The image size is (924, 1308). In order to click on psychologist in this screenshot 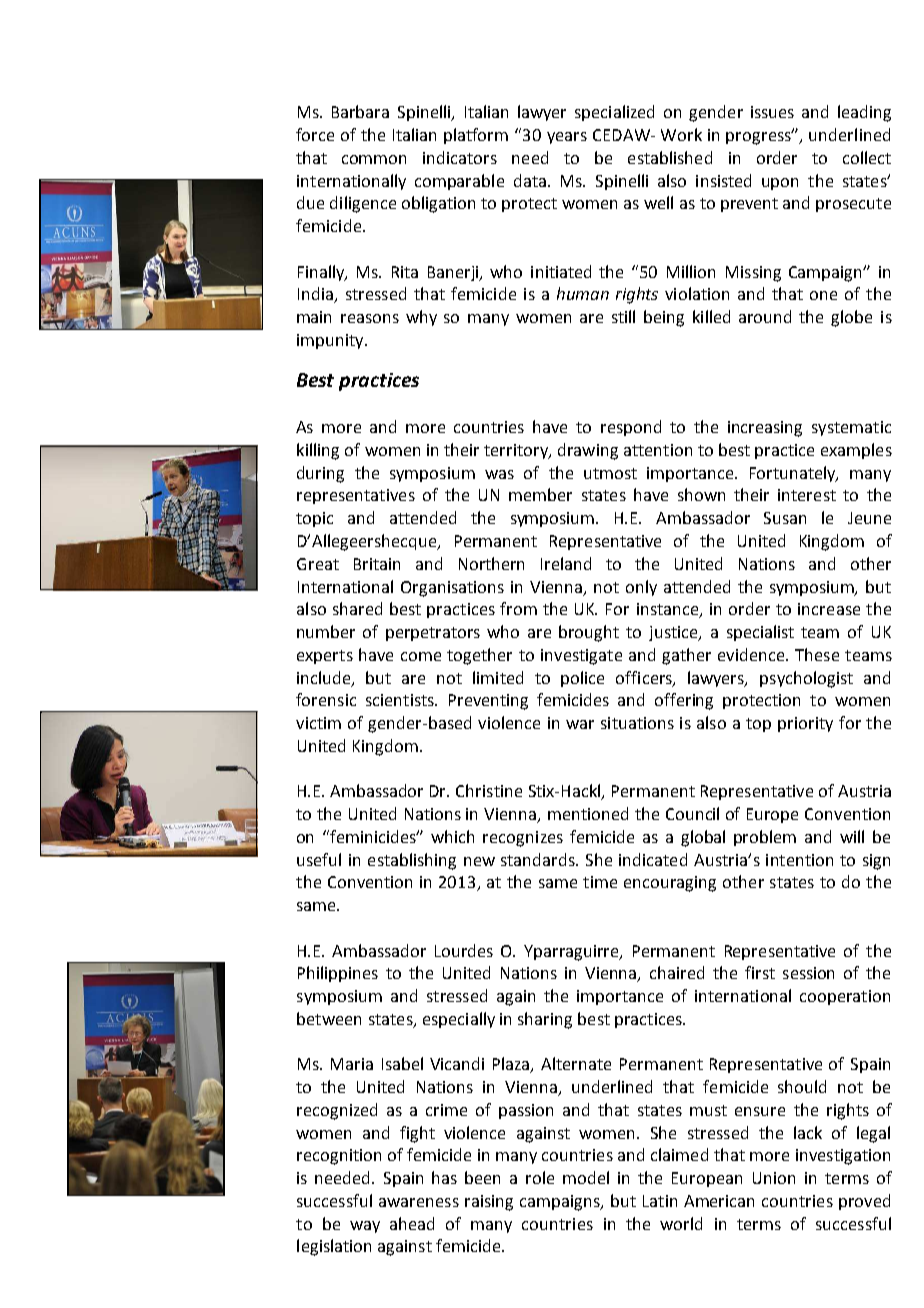, I will do `click(806, 679)`.
